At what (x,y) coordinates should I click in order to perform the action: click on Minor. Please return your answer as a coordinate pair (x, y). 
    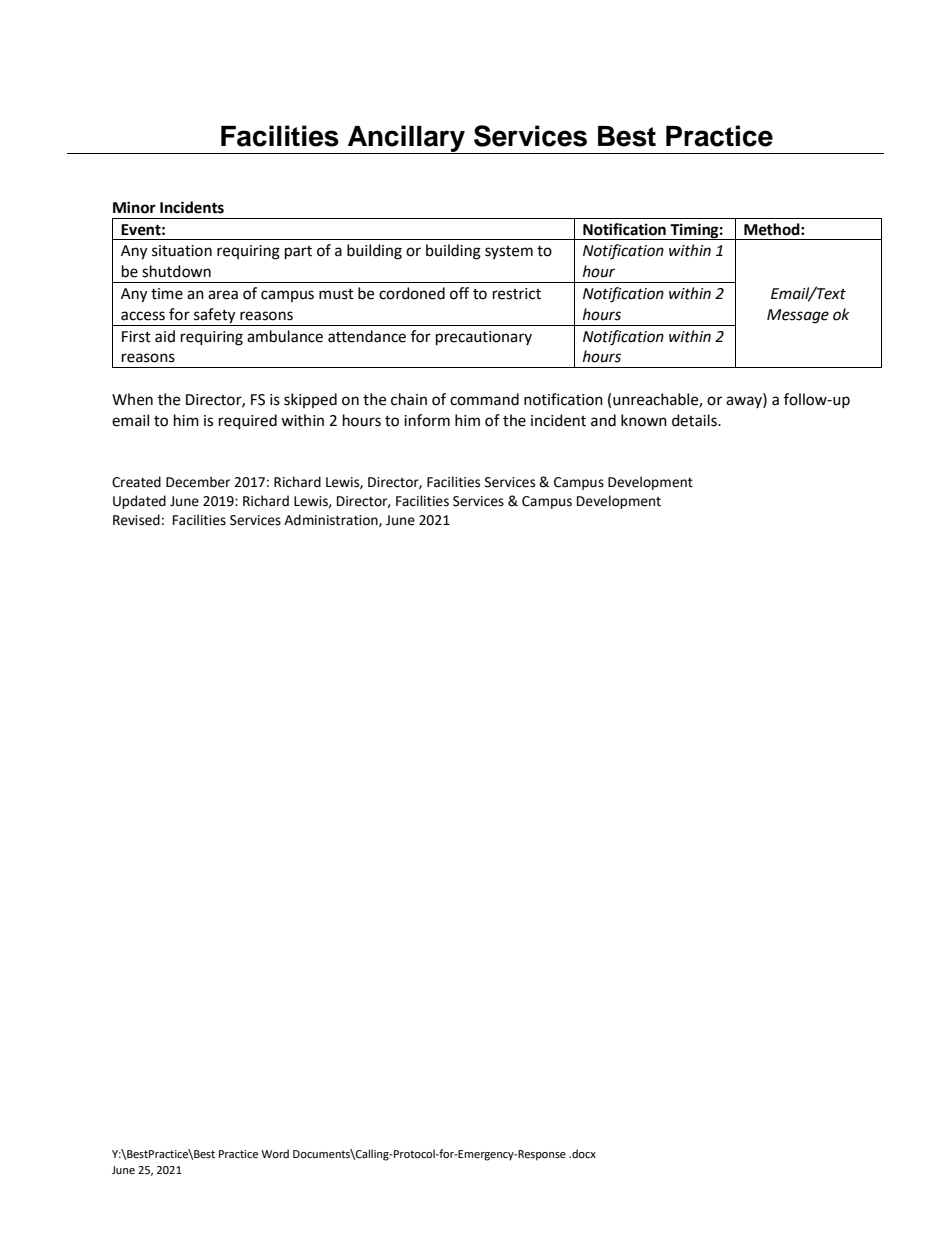
    Looking at the image, I should click on (134, 207).
